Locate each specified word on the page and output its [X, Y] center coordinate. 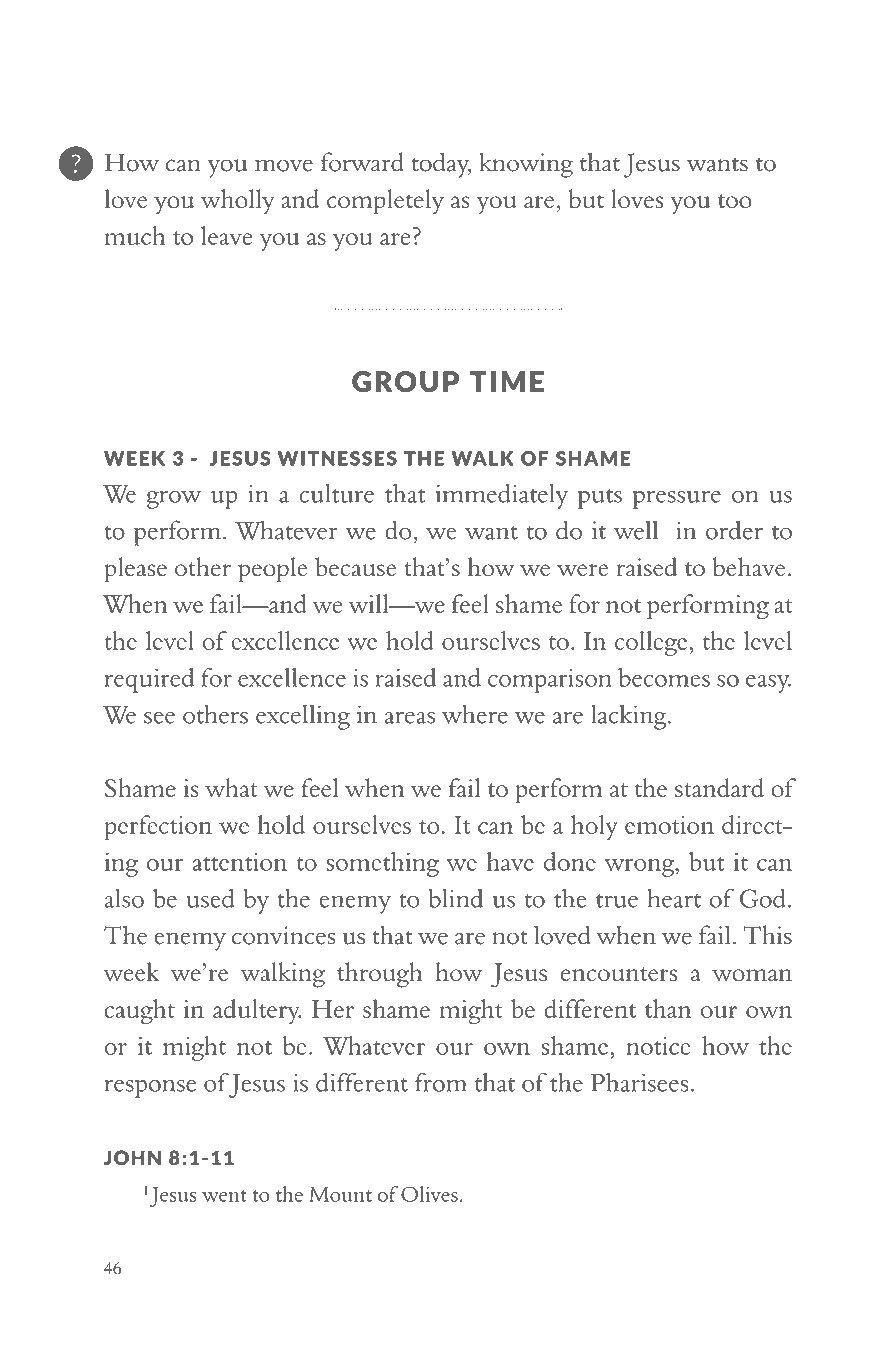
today [441, 165]
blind [455, 898]
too [735, 201]
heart [674, 898]
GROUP [405, 381]
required [149, 680]
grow [174, 500]
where [475, 714]
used [210, 898]
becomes [664, 677]
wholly [238, 202]
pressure [677, 500]
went [224, 1196]
